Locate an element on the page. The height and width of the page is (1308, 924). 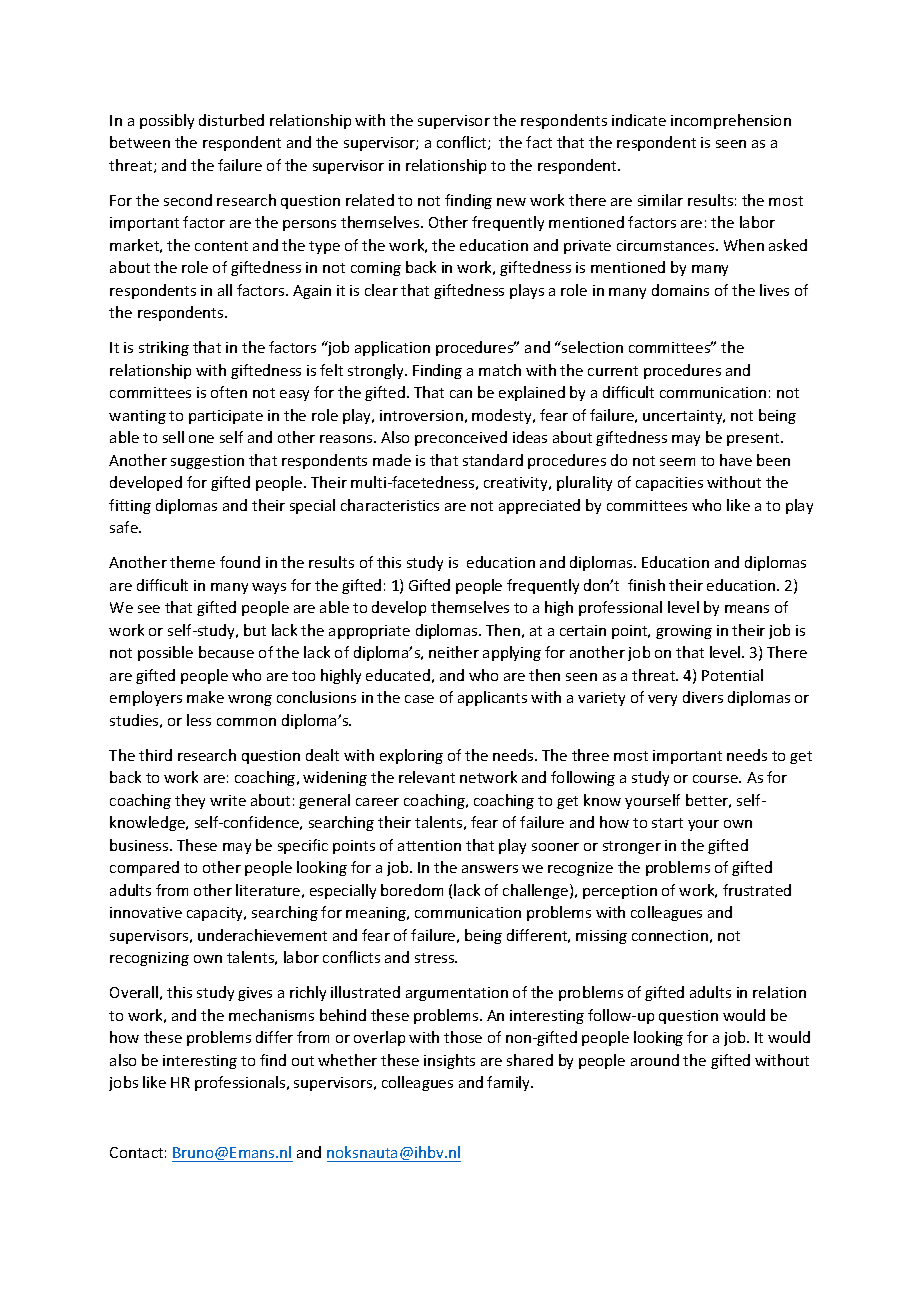
preconceived is located at coordinates (461, 438).
